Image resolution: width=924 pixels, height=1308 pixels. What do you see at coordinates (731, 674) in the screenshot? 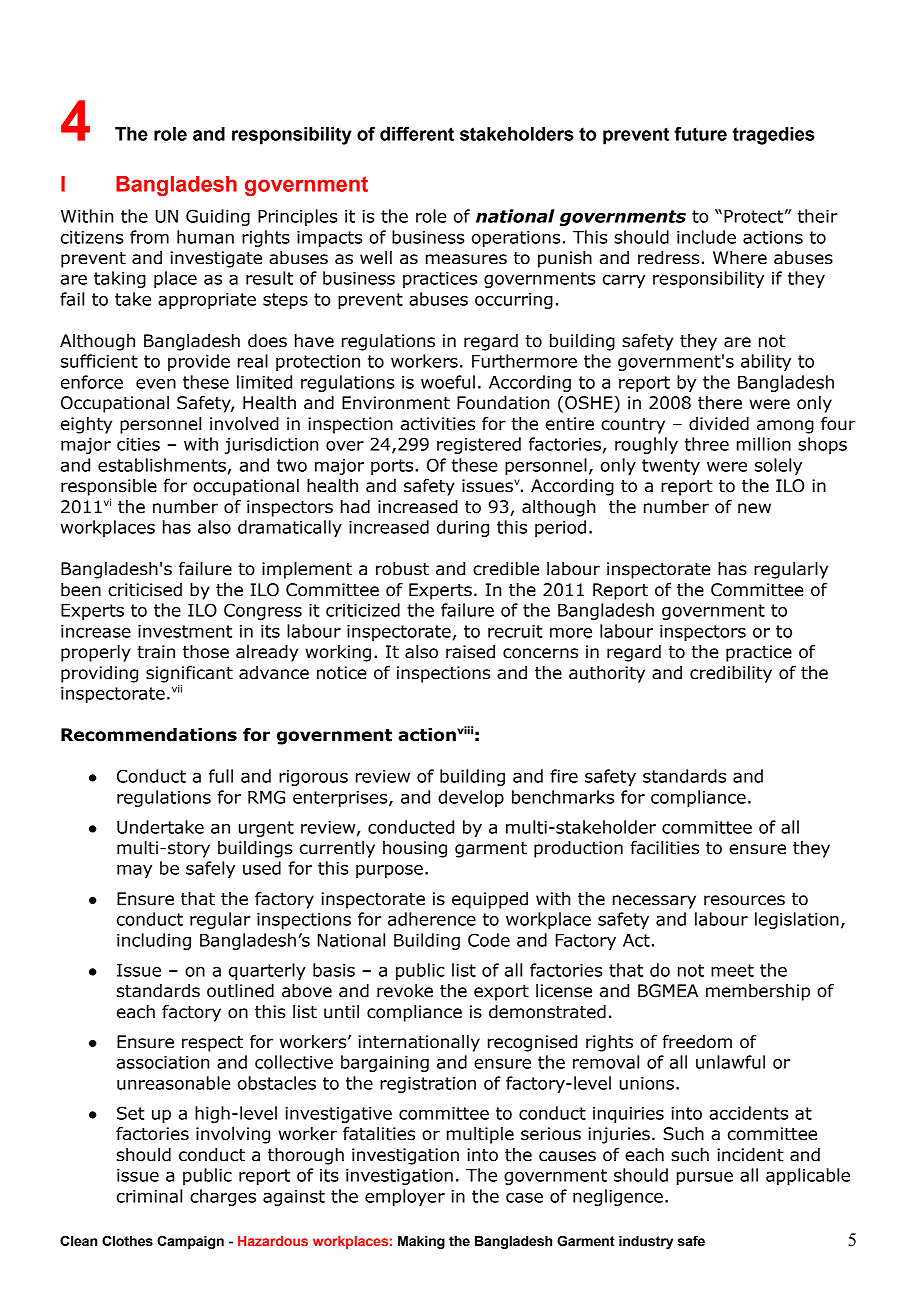
I see `credibility` at bounding box center [731, 674].
